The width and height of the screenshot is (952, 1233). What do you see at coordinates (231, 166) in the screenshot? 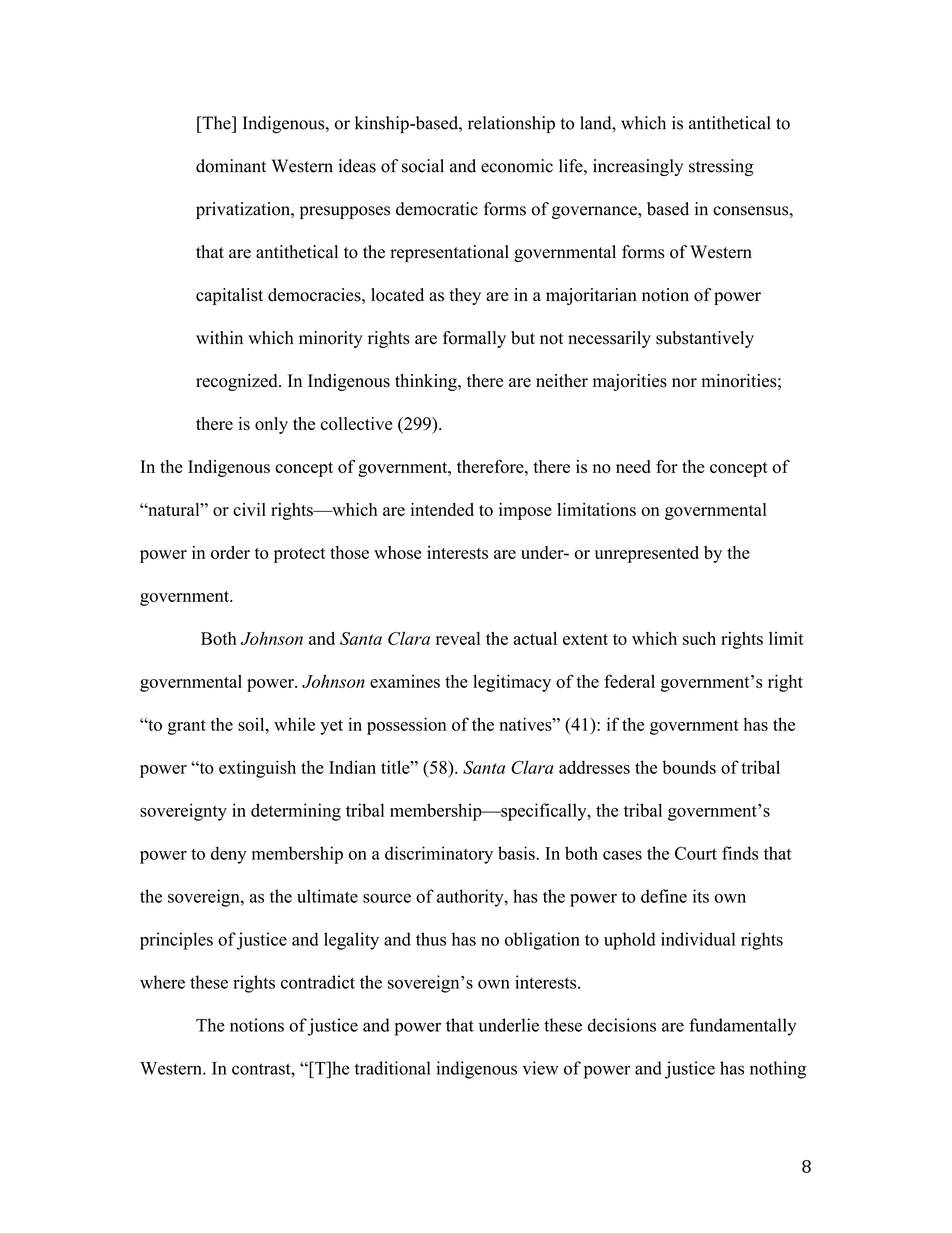
I see `dominant` at bounding box center [231, 166].
